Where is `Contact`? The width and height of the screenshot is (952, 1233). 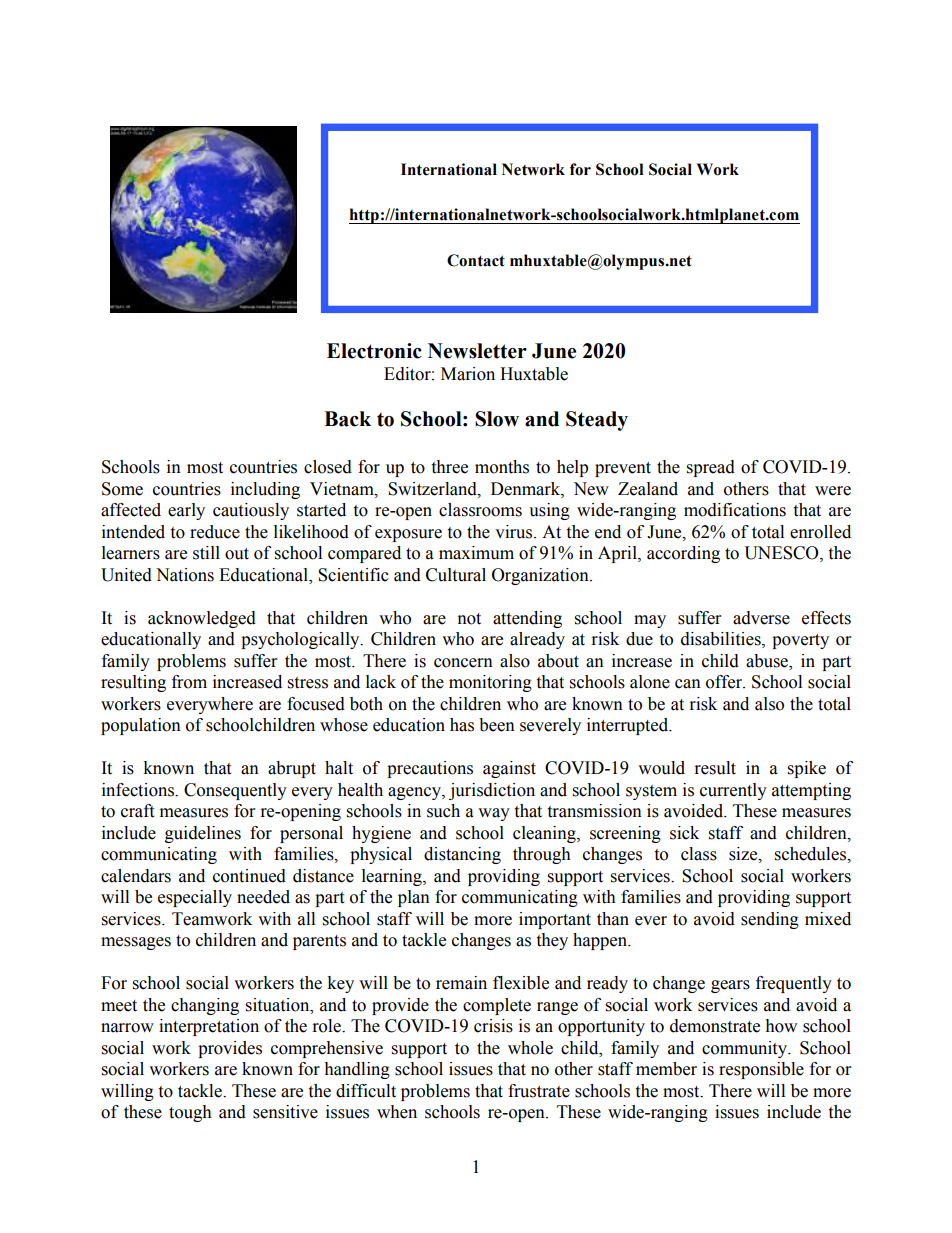
Contact is located at coordinates (476, 260).
